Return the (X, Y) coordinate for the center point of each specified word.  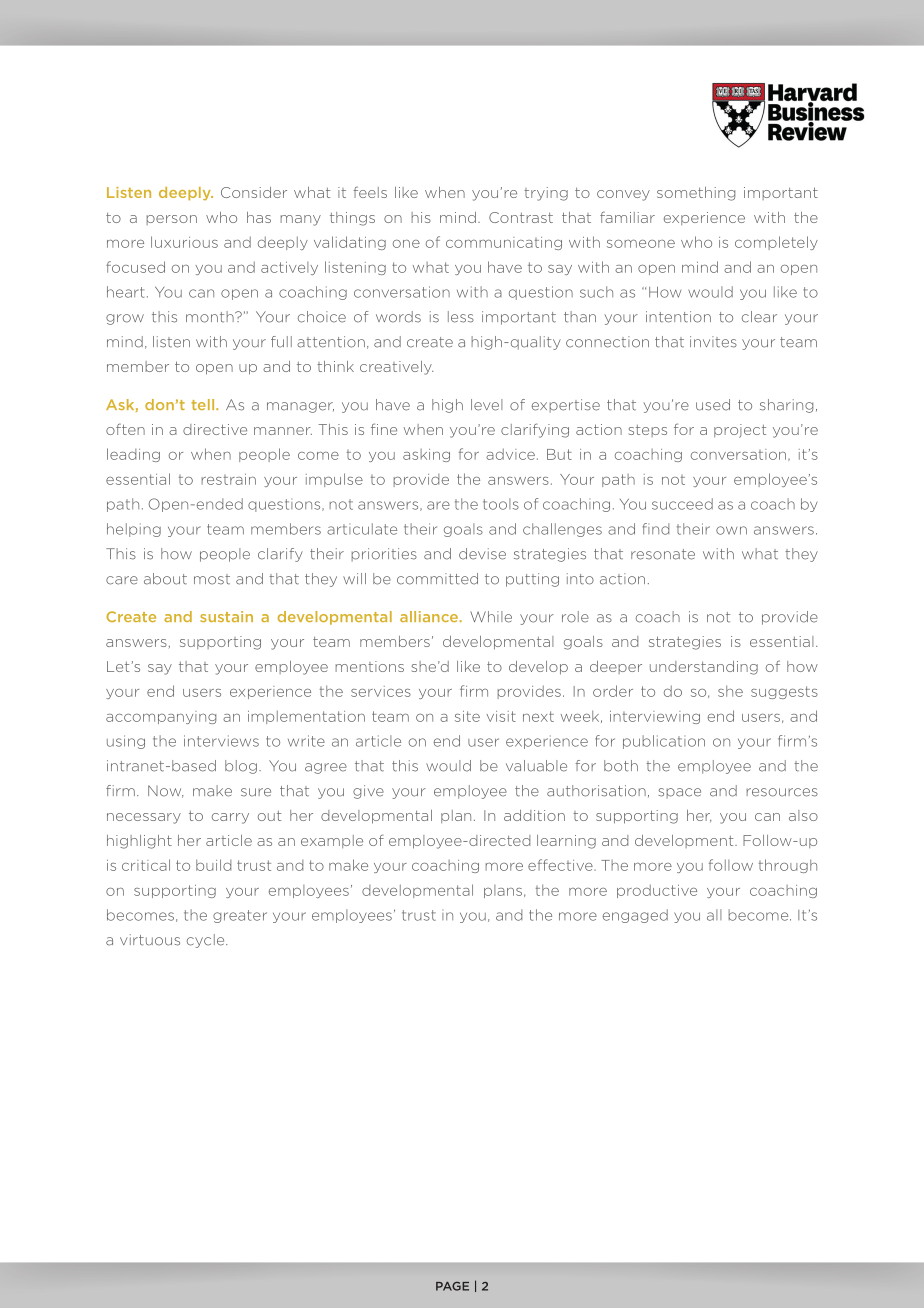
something (696, 194)
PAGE (452, 1286)
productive (657, 891)
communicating (504, 243)
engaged (635, 916)
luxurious (184, 242)
